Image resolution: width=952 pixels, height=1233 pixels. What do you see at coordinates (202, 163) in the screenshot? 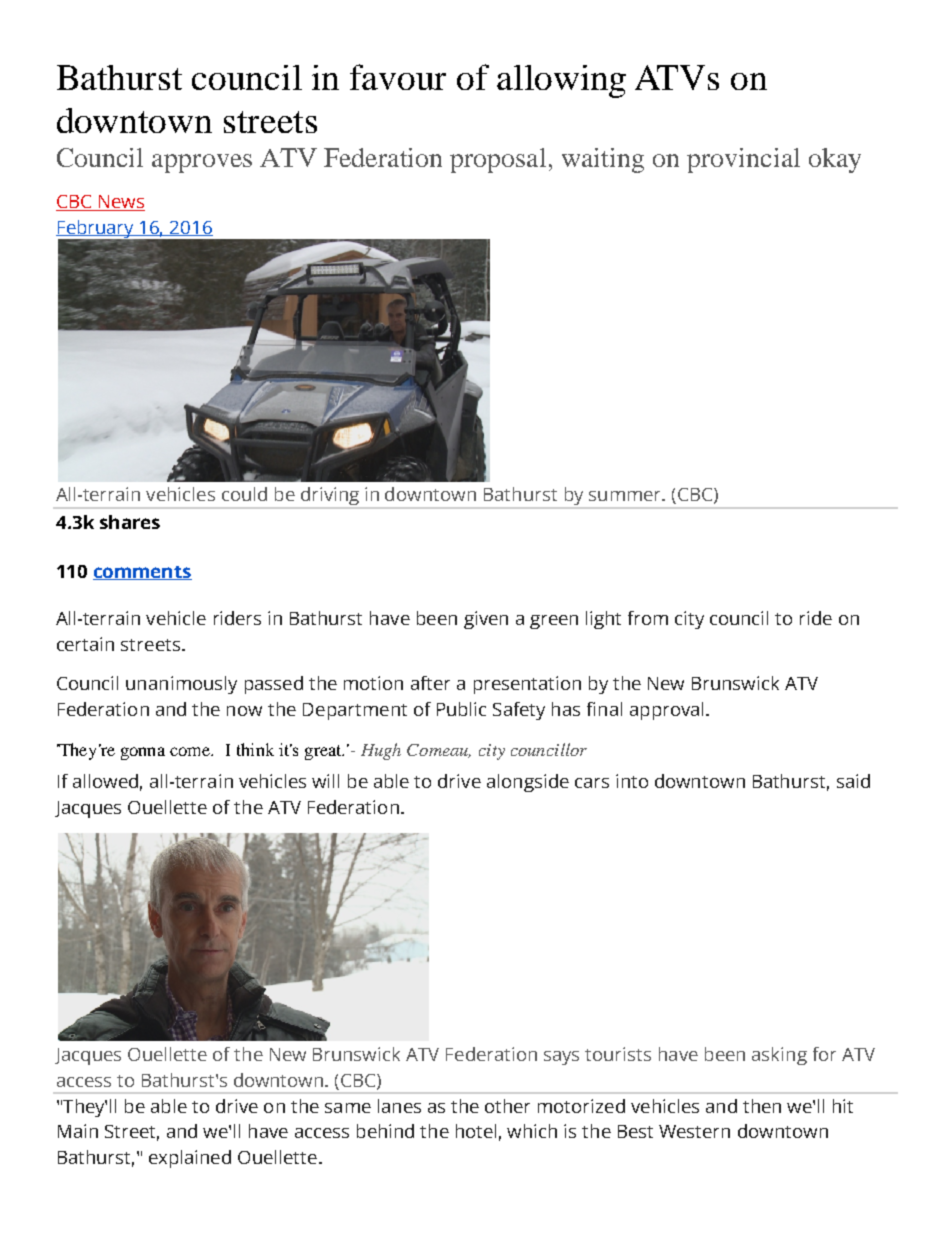
I see `approves` at bounding box center [202, 163].
